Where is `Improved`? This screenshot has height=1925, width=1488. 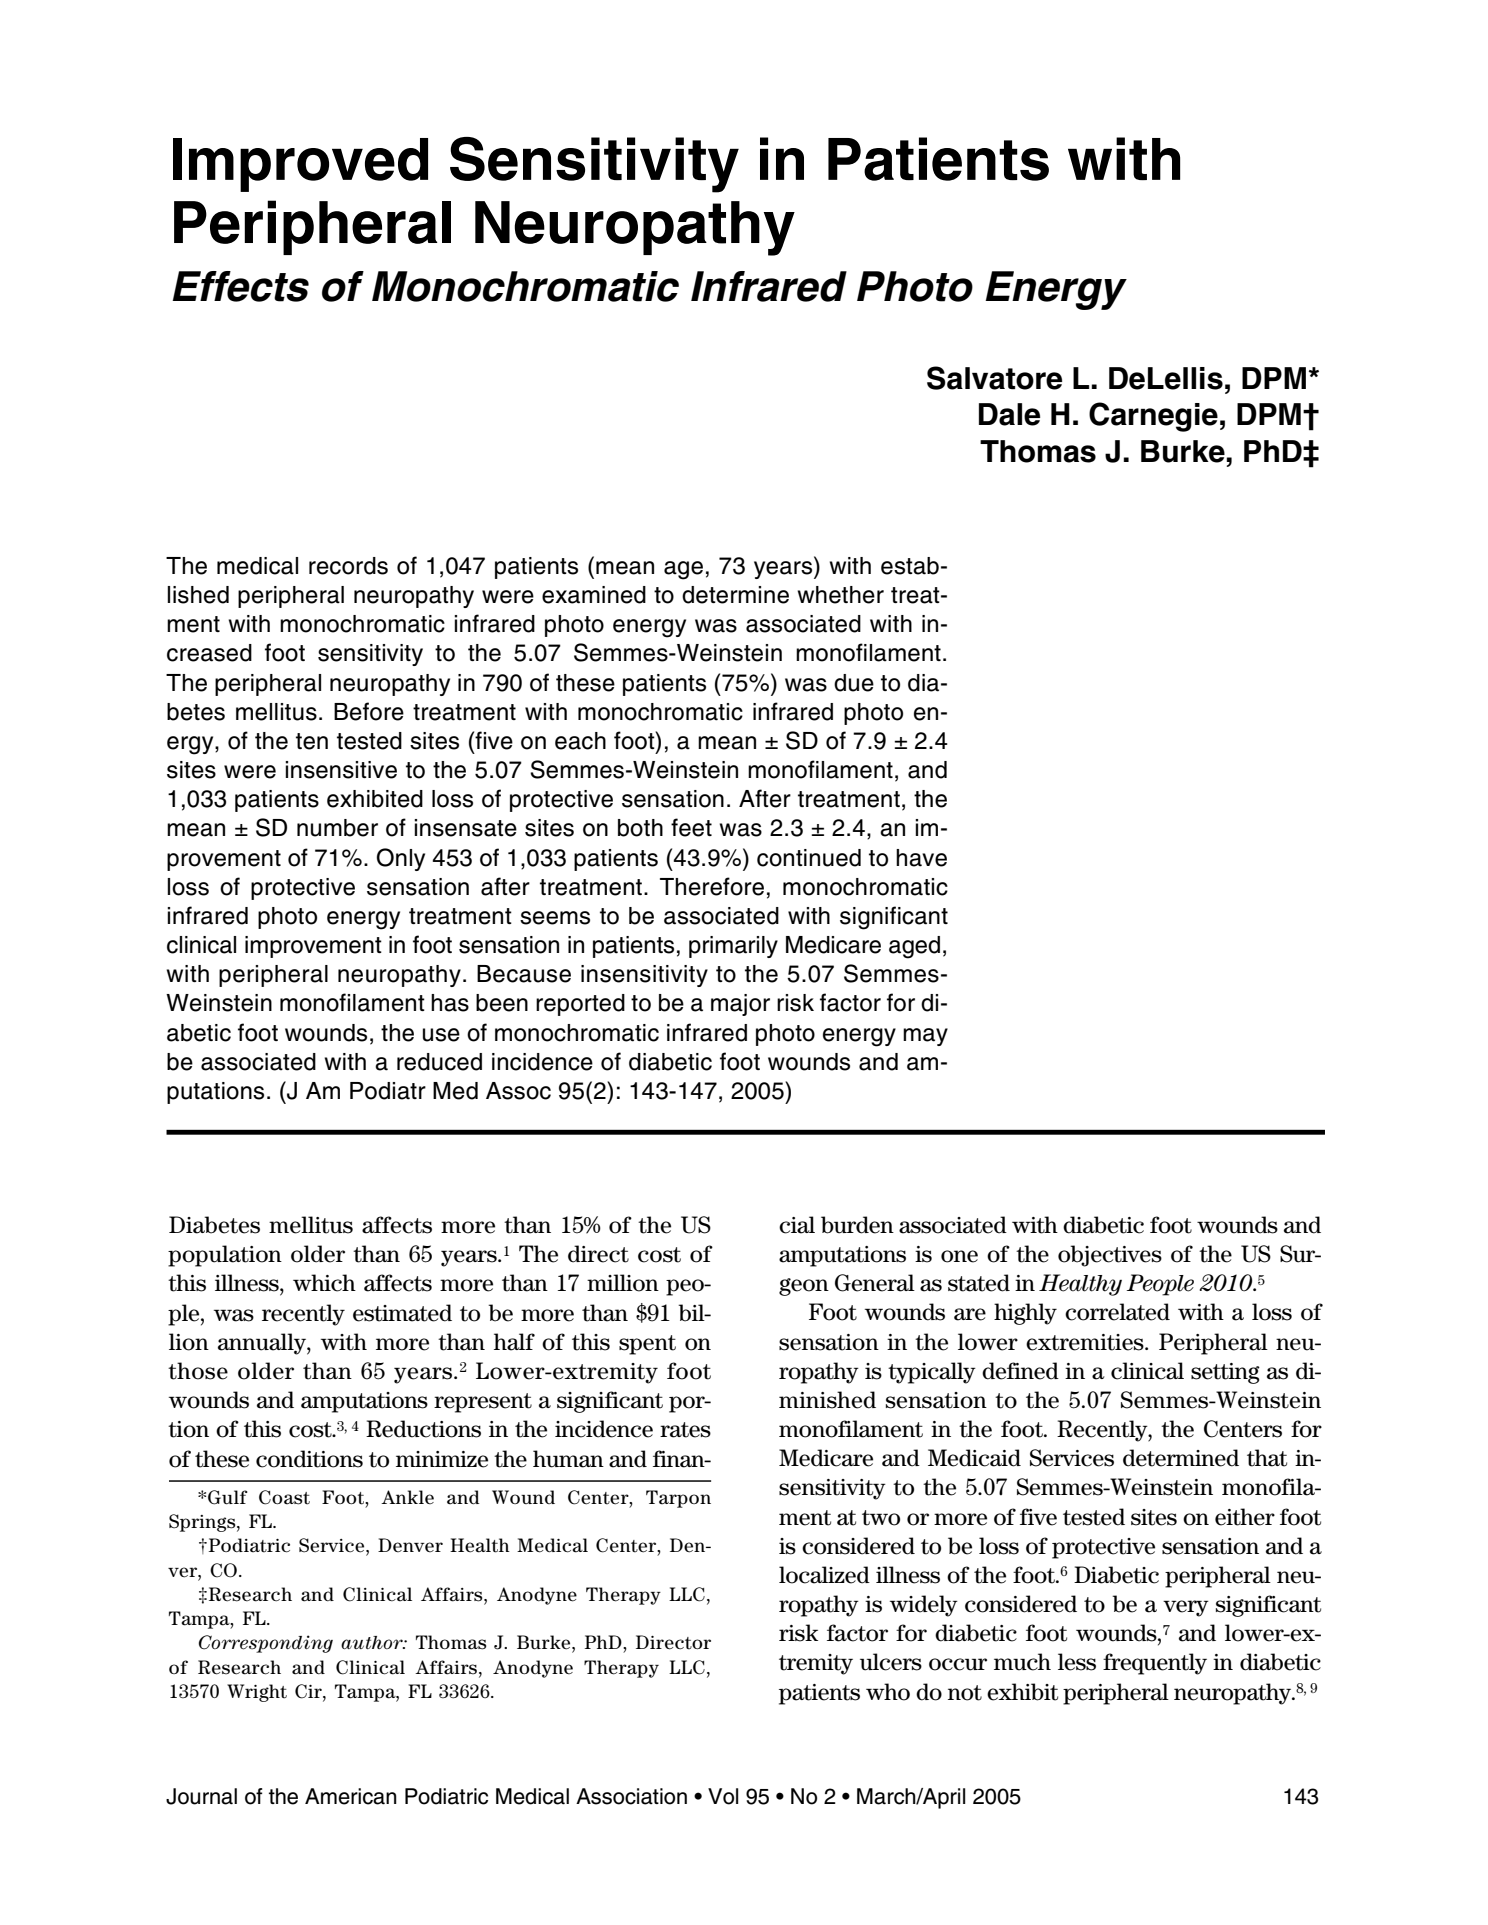 Improved is located at coordinates (300, 165).
